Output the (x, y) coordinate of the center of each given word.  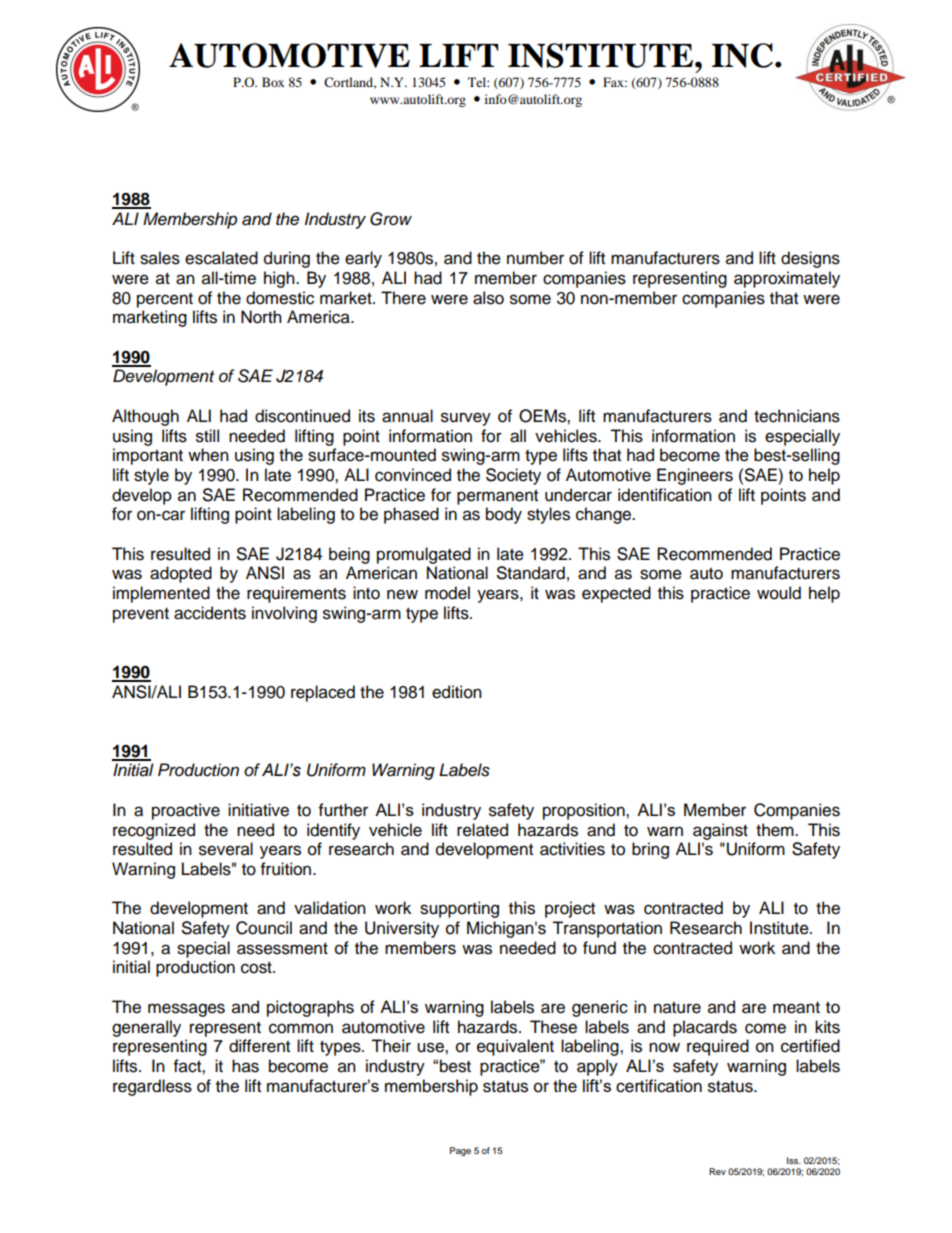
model (447, 593)
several (226, 849)
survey (466, 419)
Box (273, 82)
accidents (210, 613)
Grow (391, 219)
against (720, 831)
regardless (152, 1087)
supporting (459, 909)
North (261, 317)
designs (810, 259)
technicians (797, 416)
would (779, 593)
